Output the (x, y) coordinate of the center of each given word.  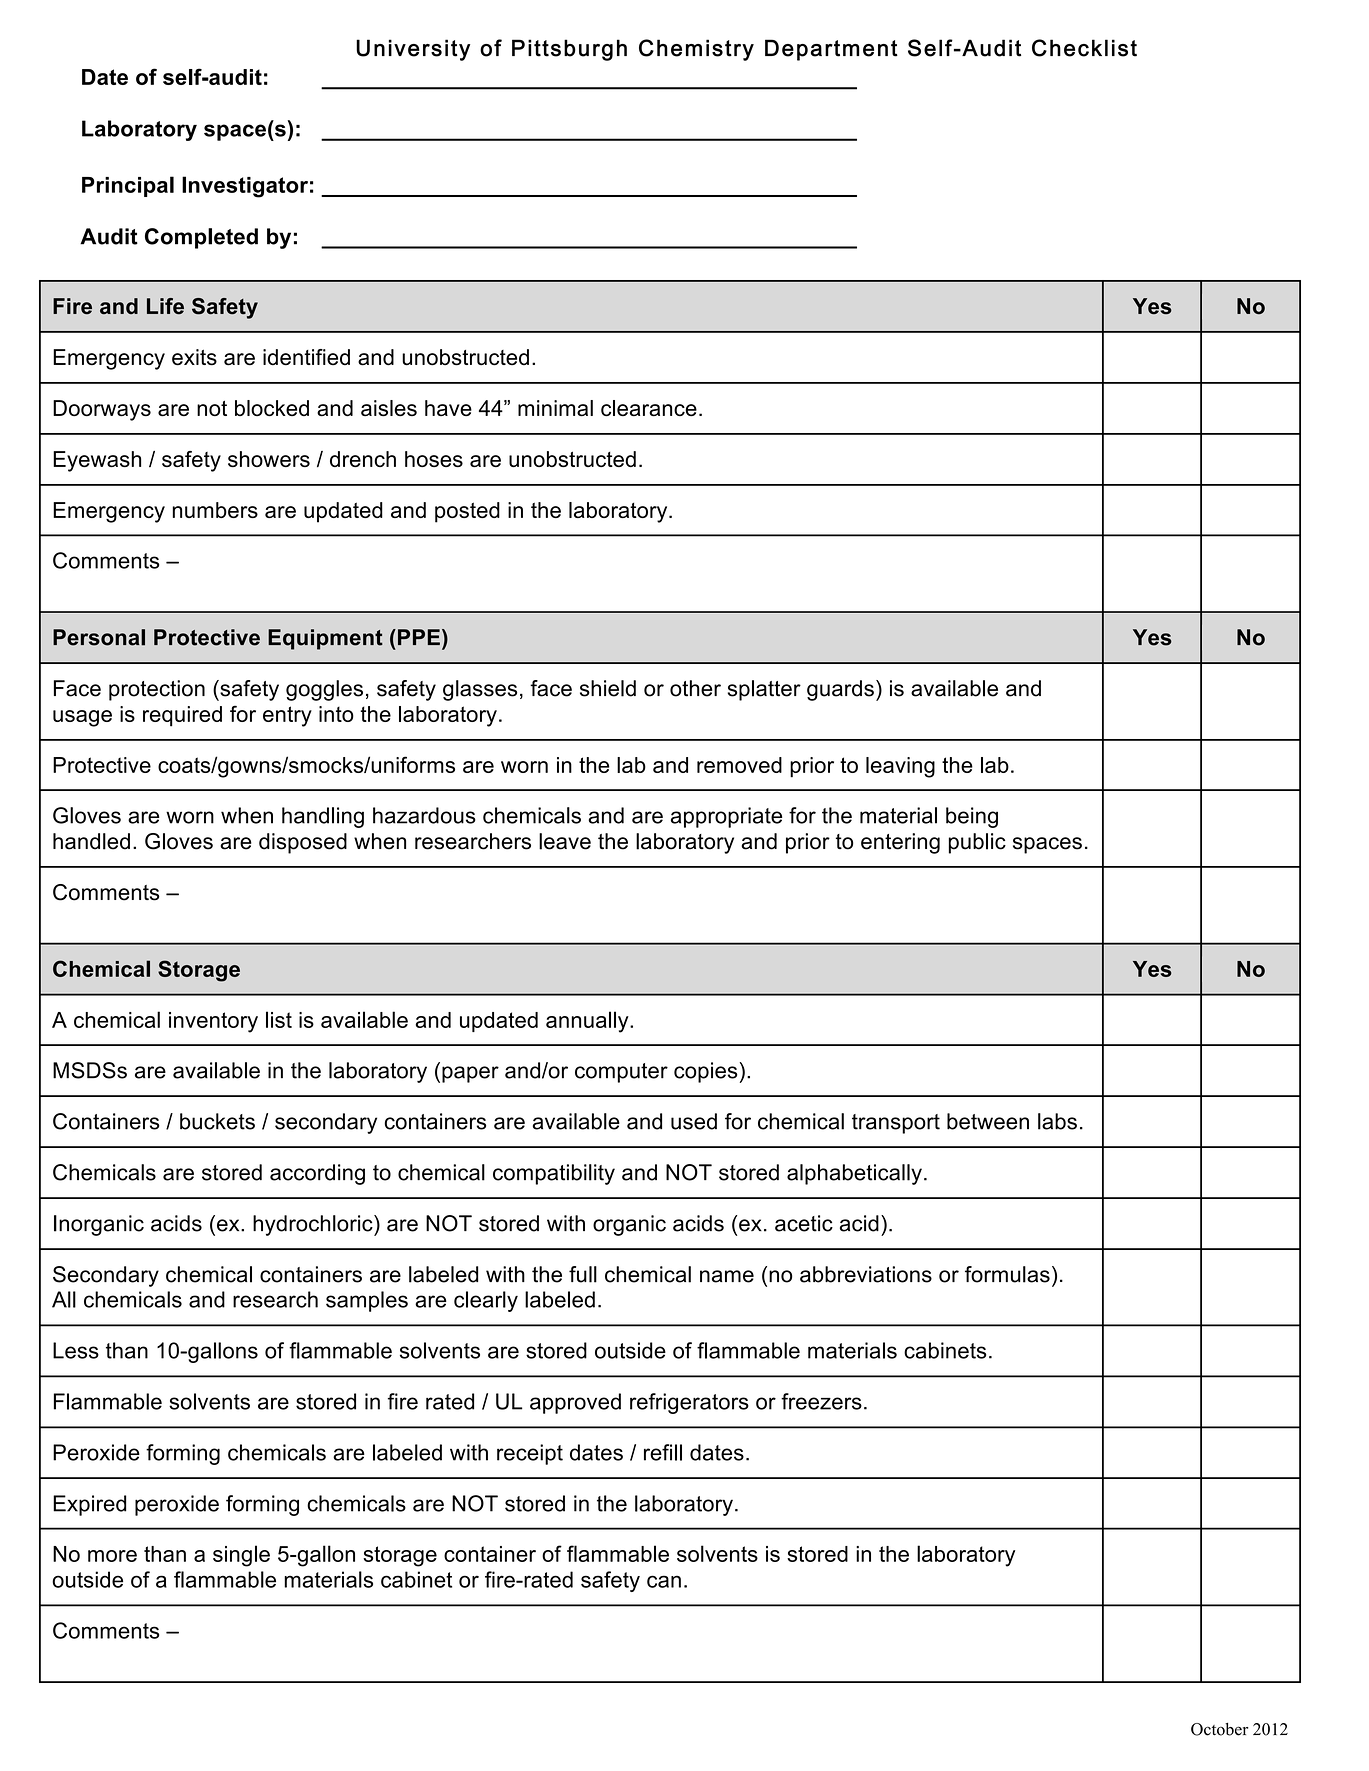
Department (831, 50)
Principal (128, 186)
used (694, 1121)
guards (840, 690)
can (664, 1581)
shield (608, 688)
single (241, 1556)
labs (1057, 1121)
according (317, 1174)
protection (157, 690)
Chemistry (696, 50)
